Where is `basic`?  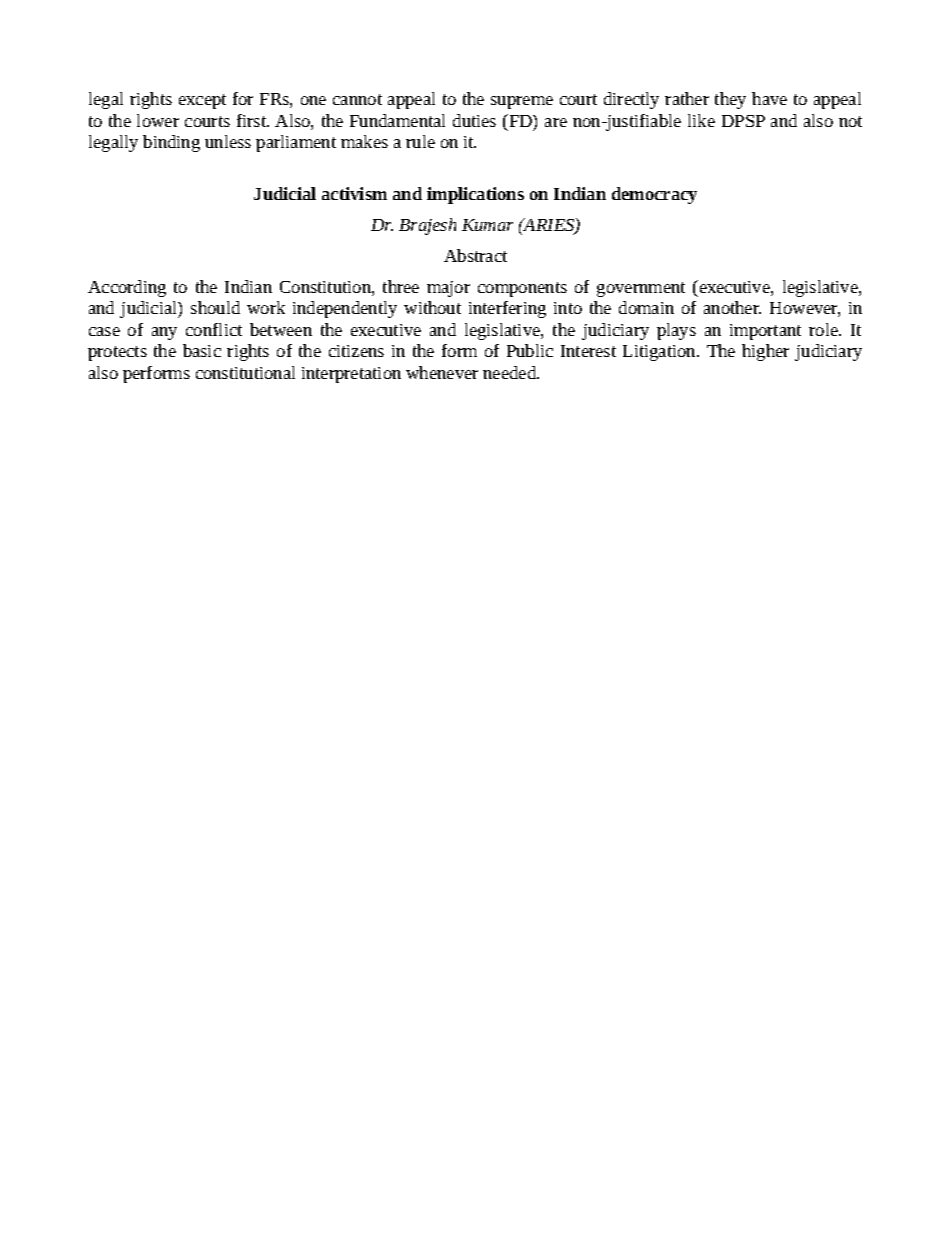 basic is located at coordinates (202, 350).
